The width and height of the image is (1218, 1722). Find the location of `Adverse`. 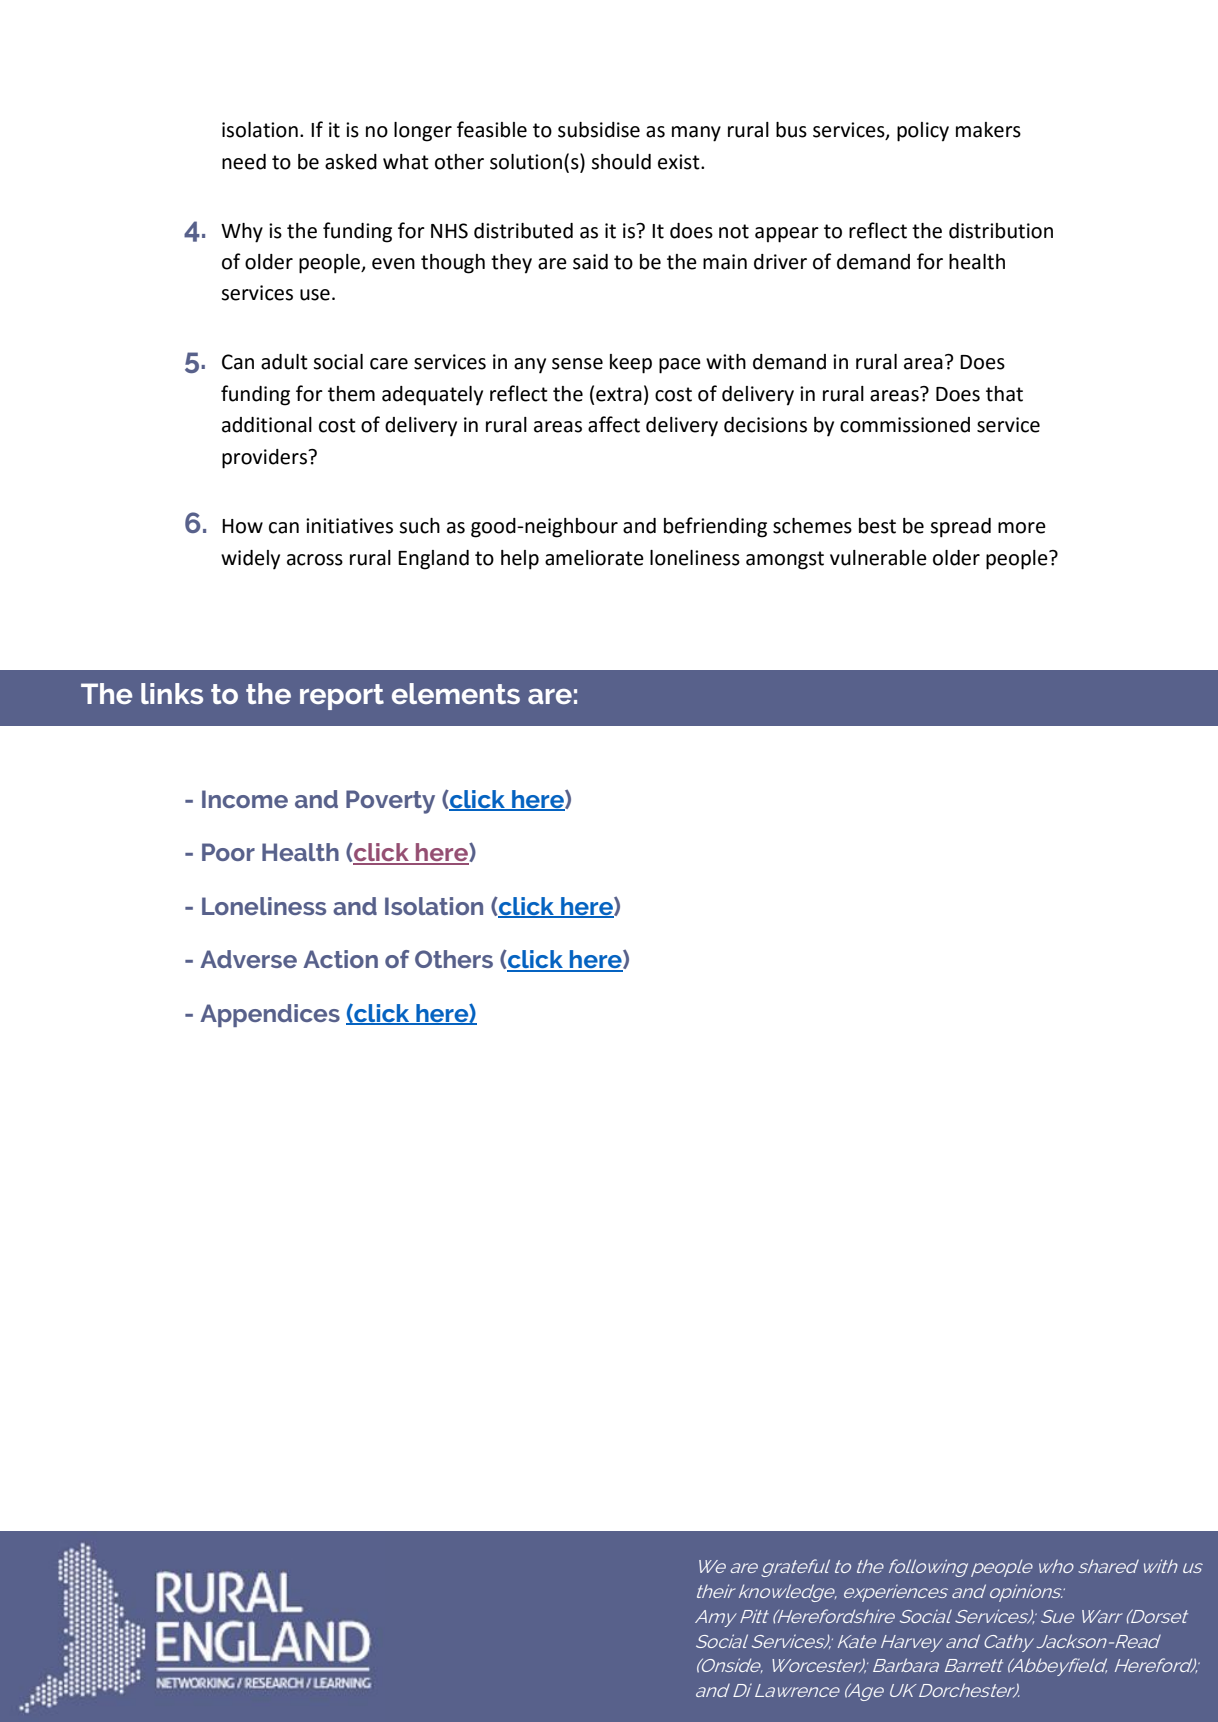

Adverse is located at coordinates (248, 959).
